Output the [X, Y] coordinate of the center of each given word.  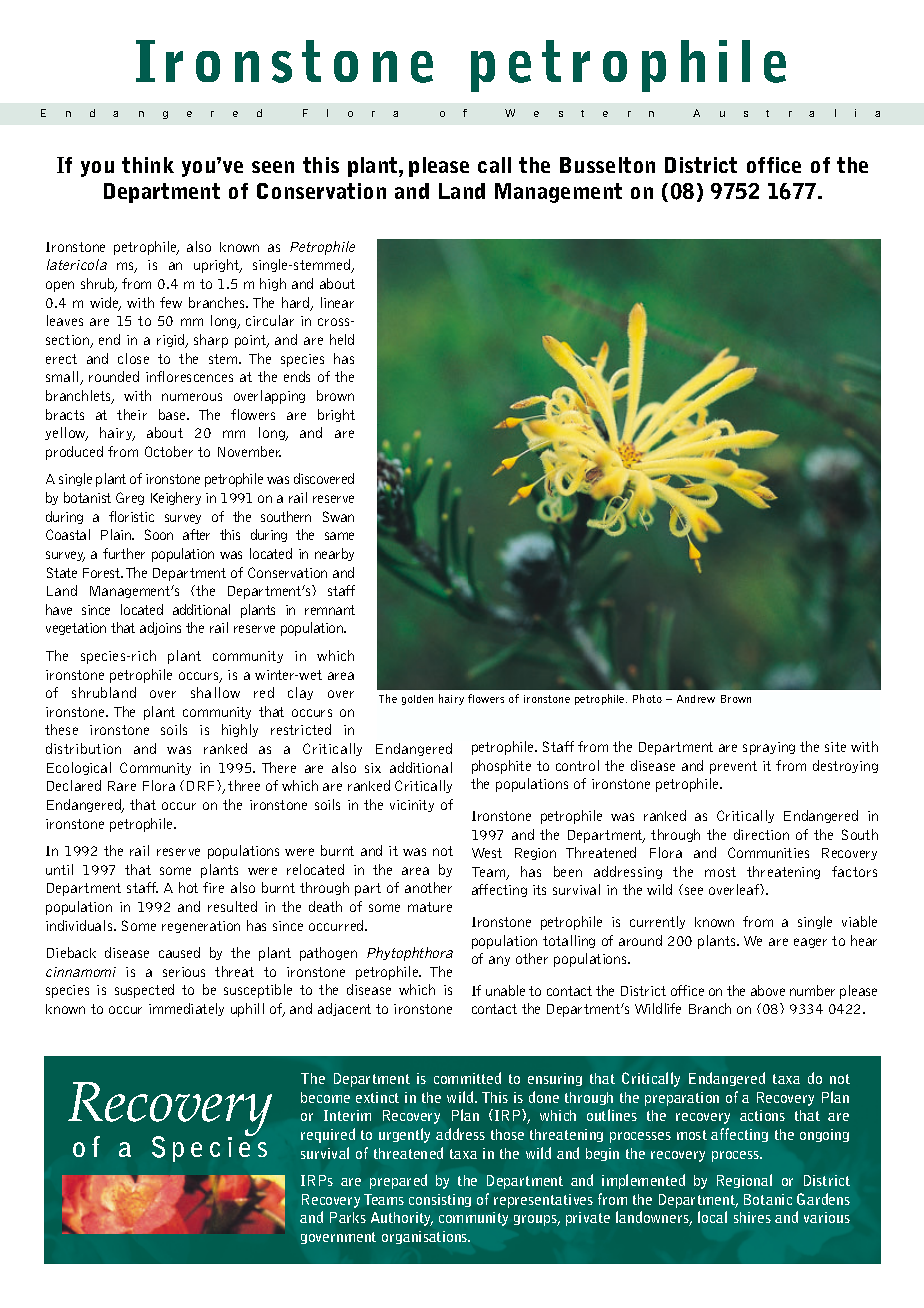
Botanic [768, 1199]
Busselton [607, 165]
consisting [440, 1200]
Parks [348, 1217]
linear [337, 302]
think [148, 165]
